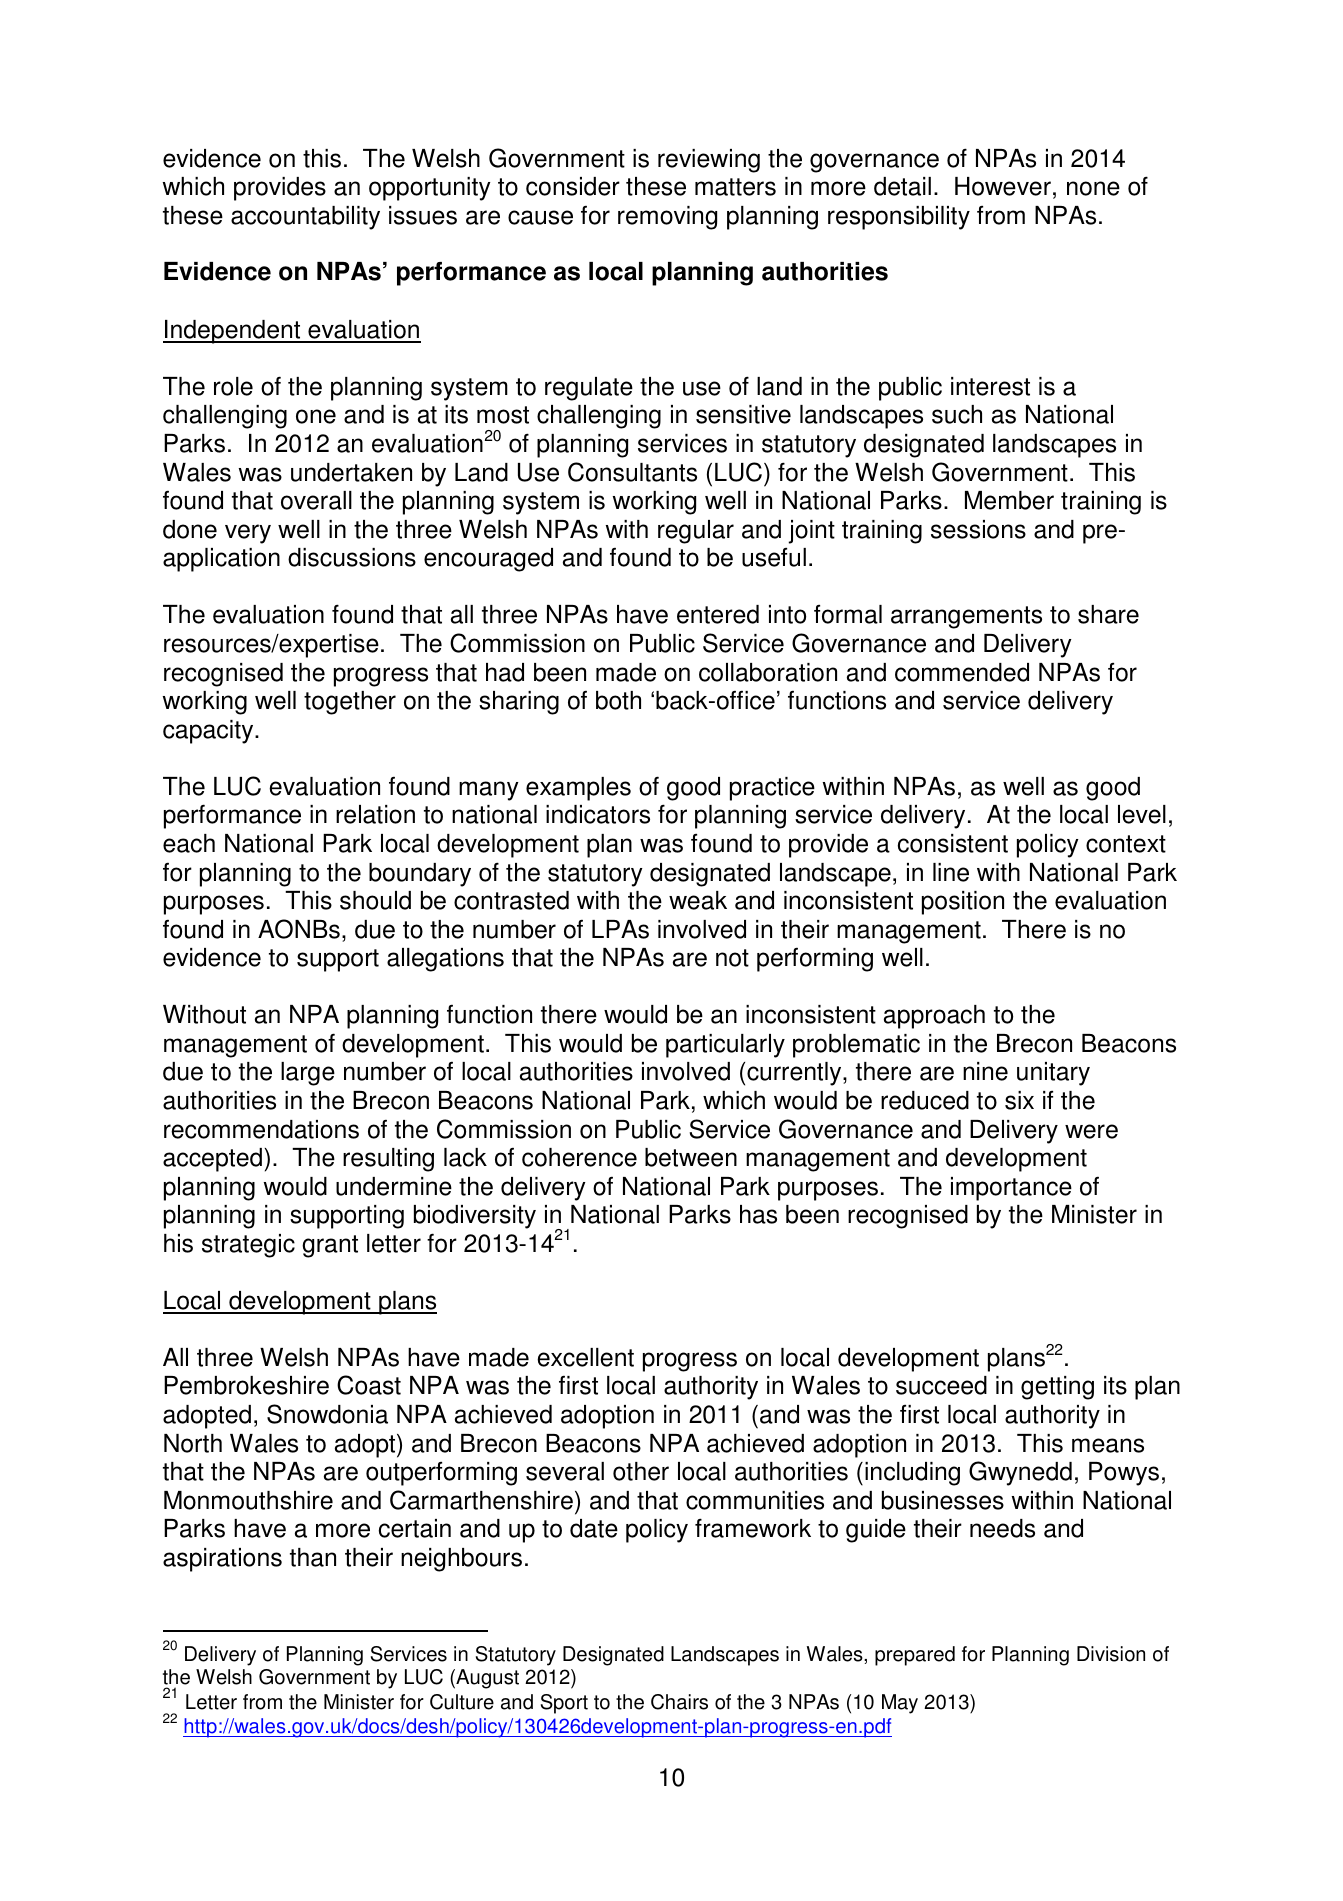 This screenshot has height=1901, width=1343. What do you see at coordinates (691, 1157) in the screenshot?
I see `between` at bounding box center [691, 1157].
